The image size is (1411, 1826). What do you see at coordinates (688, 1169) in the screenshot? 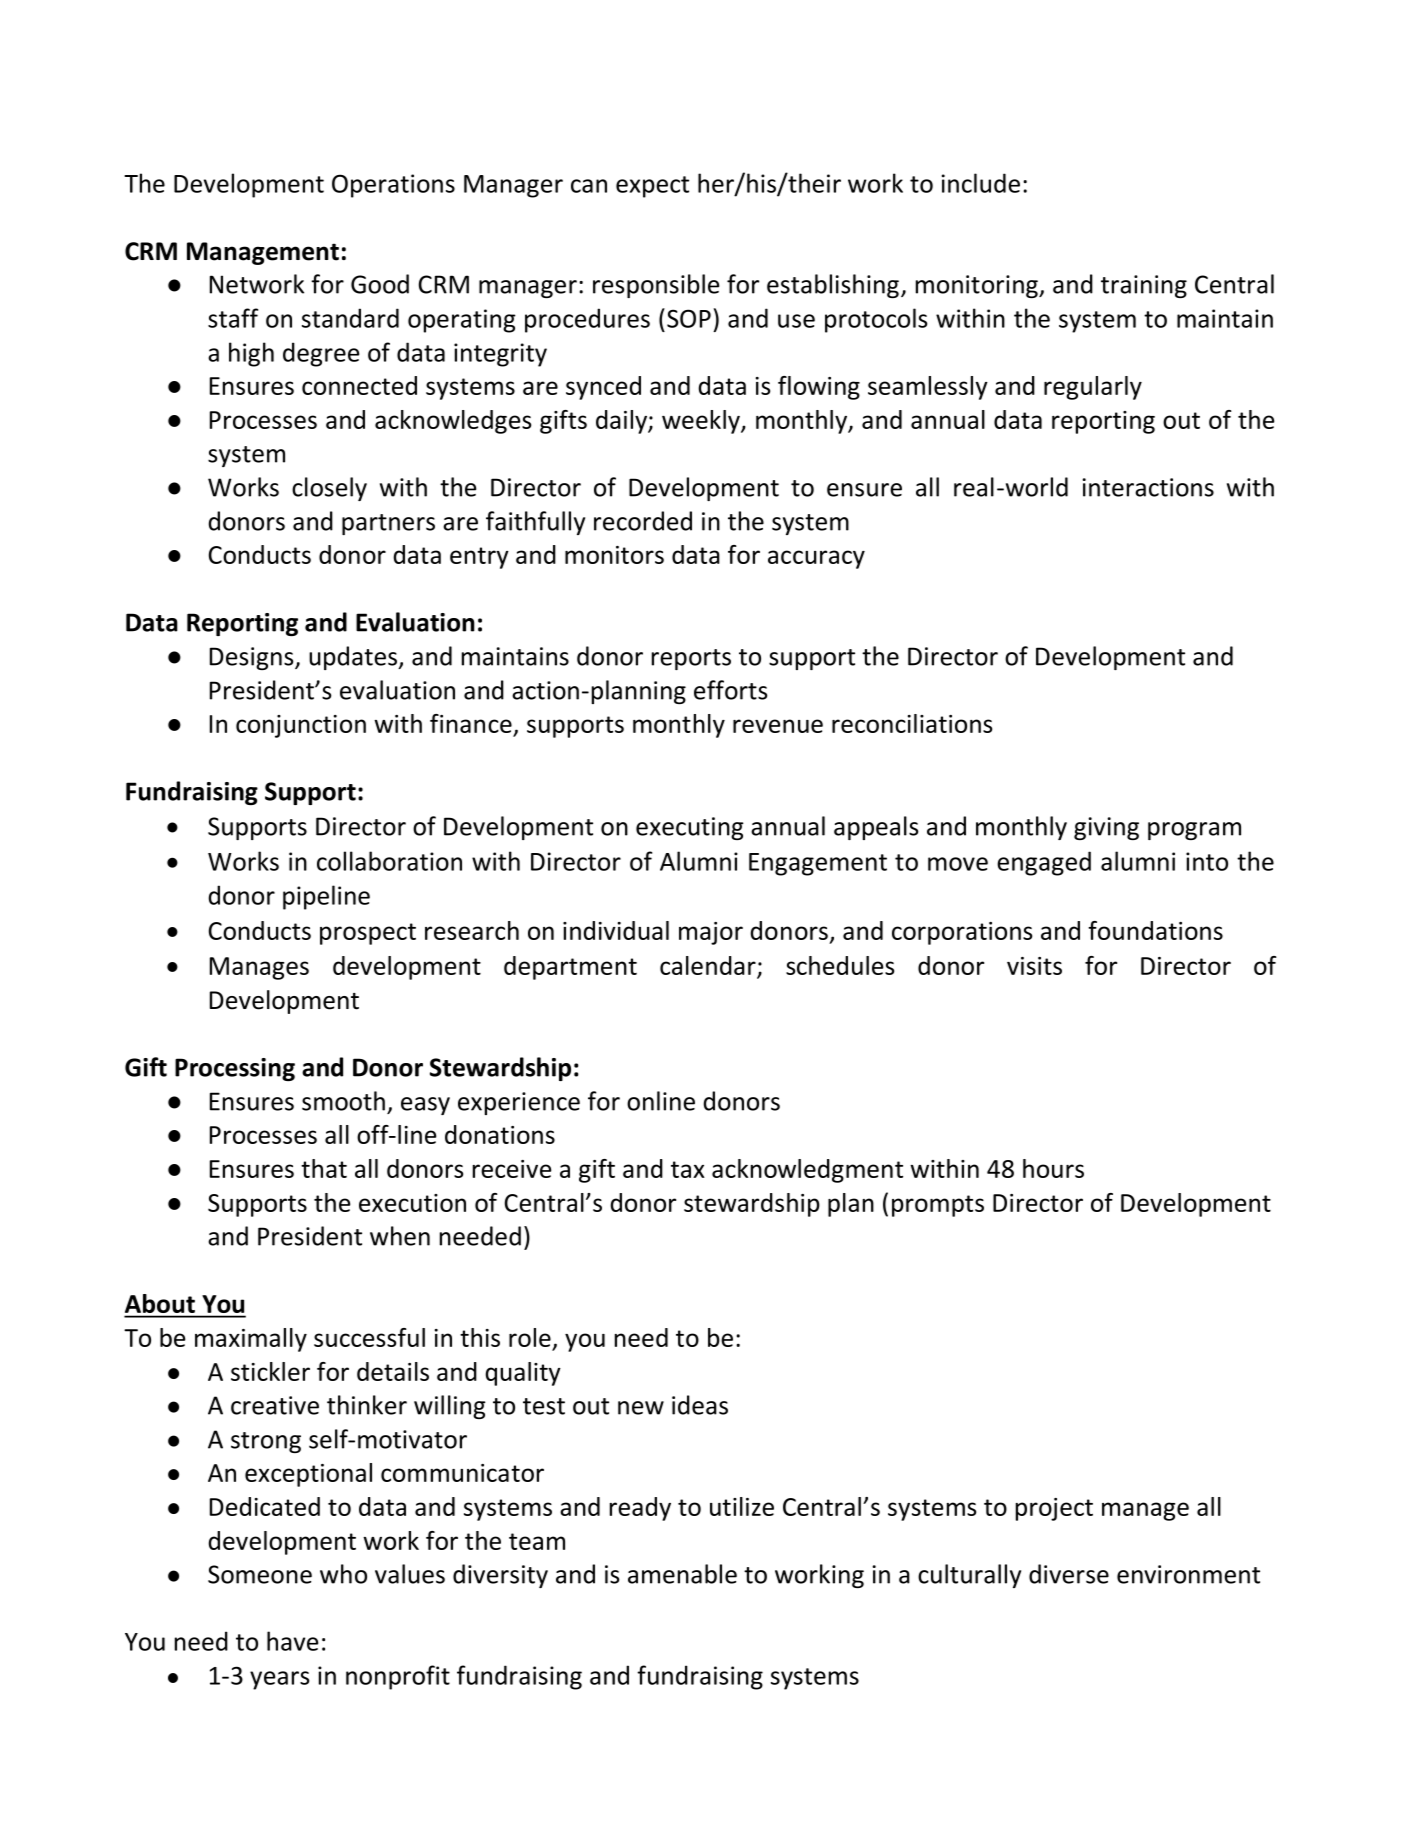
I see `tax` at bounding box center [688, 1169].
